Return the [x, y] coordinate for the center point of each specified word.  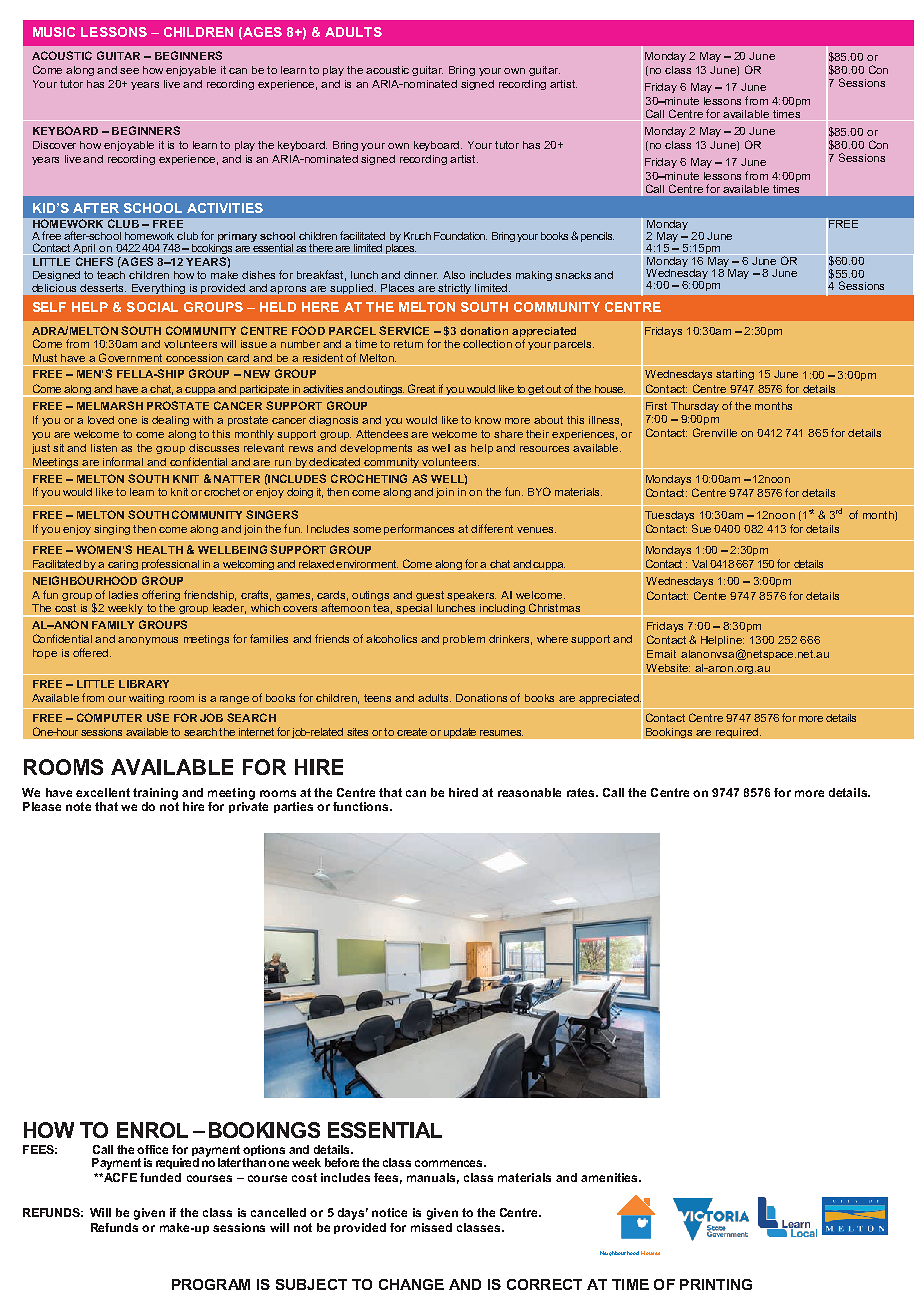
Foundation [460, 236]
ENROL [152, 1130]
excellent [103, 792]
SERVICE [404, 330]
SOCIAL [152, 307]
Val [699, 564]
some [367, 530]
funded [160, 1177]
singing [112, 530]
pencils [597, 237]
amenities [610, 1177]
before [342, 1162]
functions [362, 806]
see [129, 71]
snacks [573, 275]
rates [582, 792]
